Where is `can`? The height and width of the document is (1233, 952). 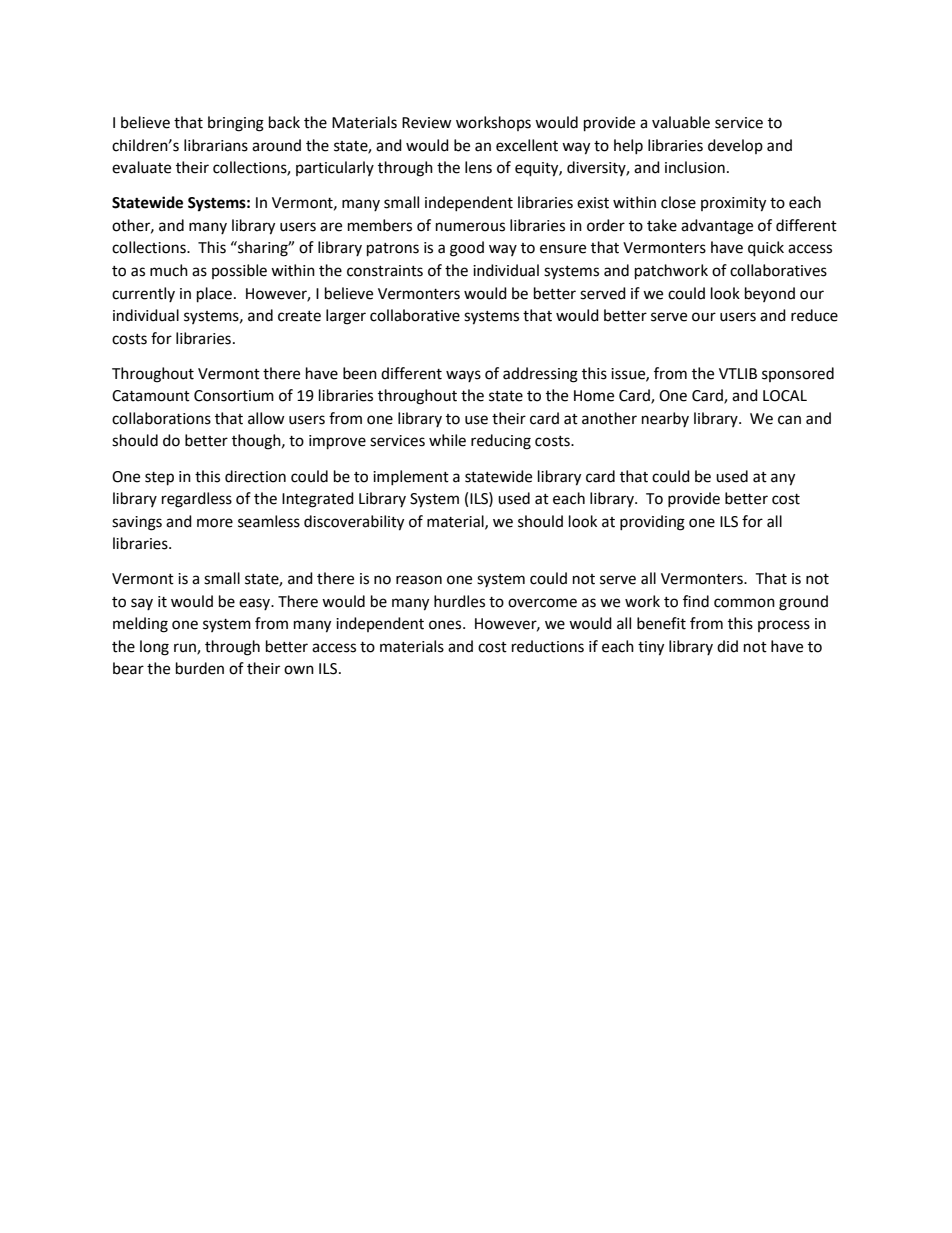
can is located at coordinates (789, 420).
